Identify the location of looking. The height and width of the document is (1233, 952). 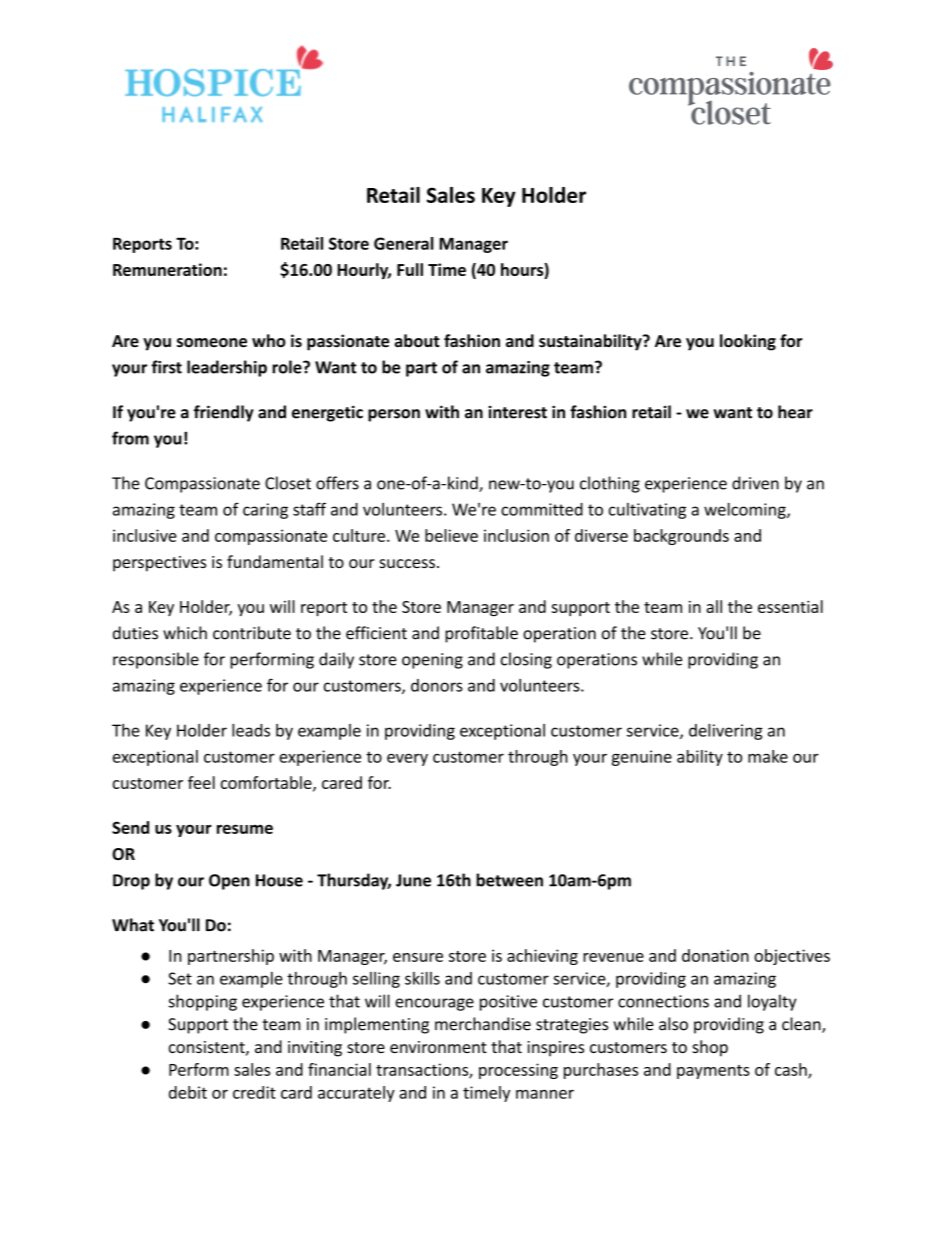
(748, 342).
